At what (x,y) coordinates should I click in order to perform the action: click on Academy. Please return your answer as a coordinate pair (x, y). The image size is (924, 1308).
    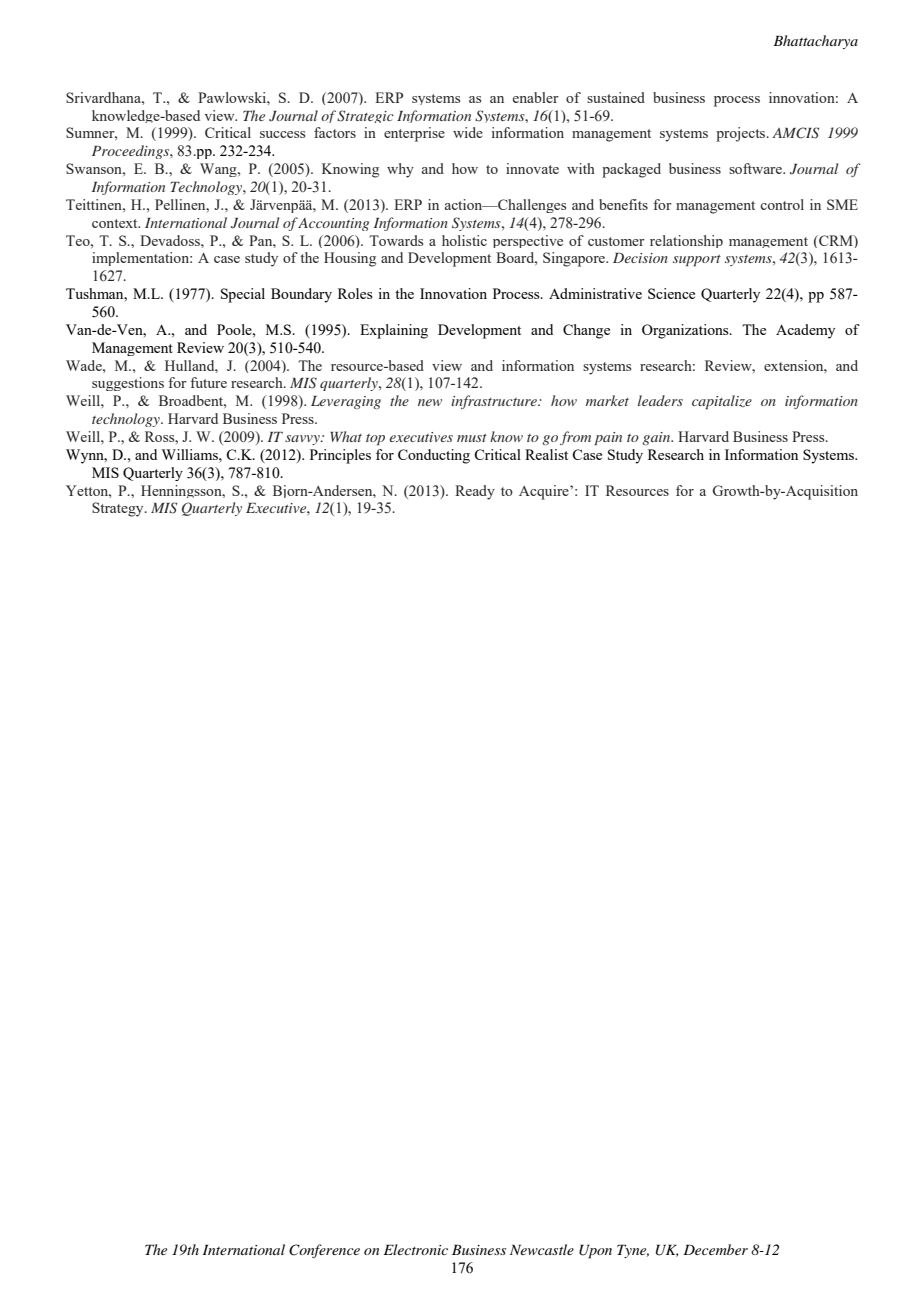
    Looking at the image, I should click on (805, 331).
